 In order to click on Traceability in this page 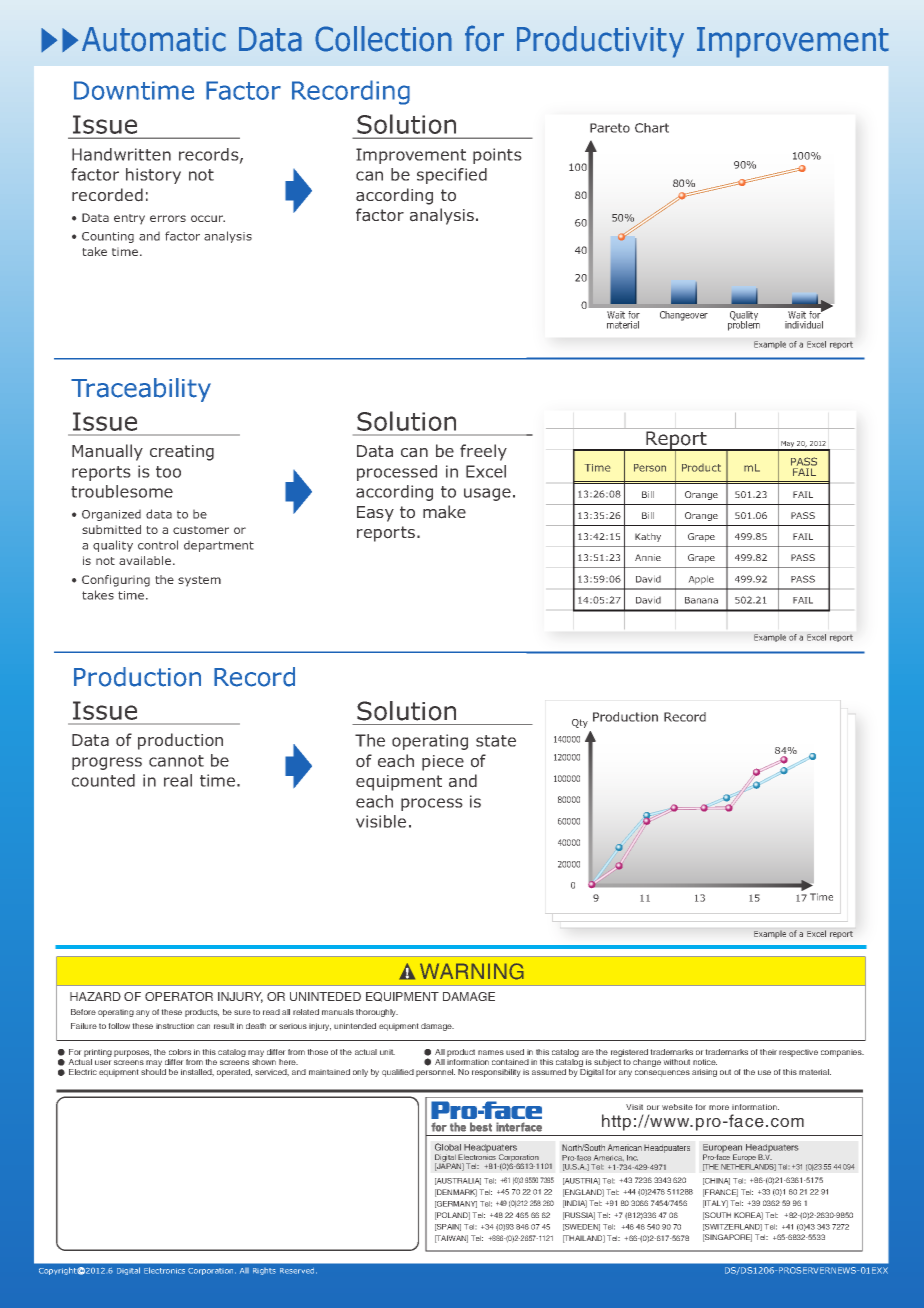, I will do `click(141, 390)`.
